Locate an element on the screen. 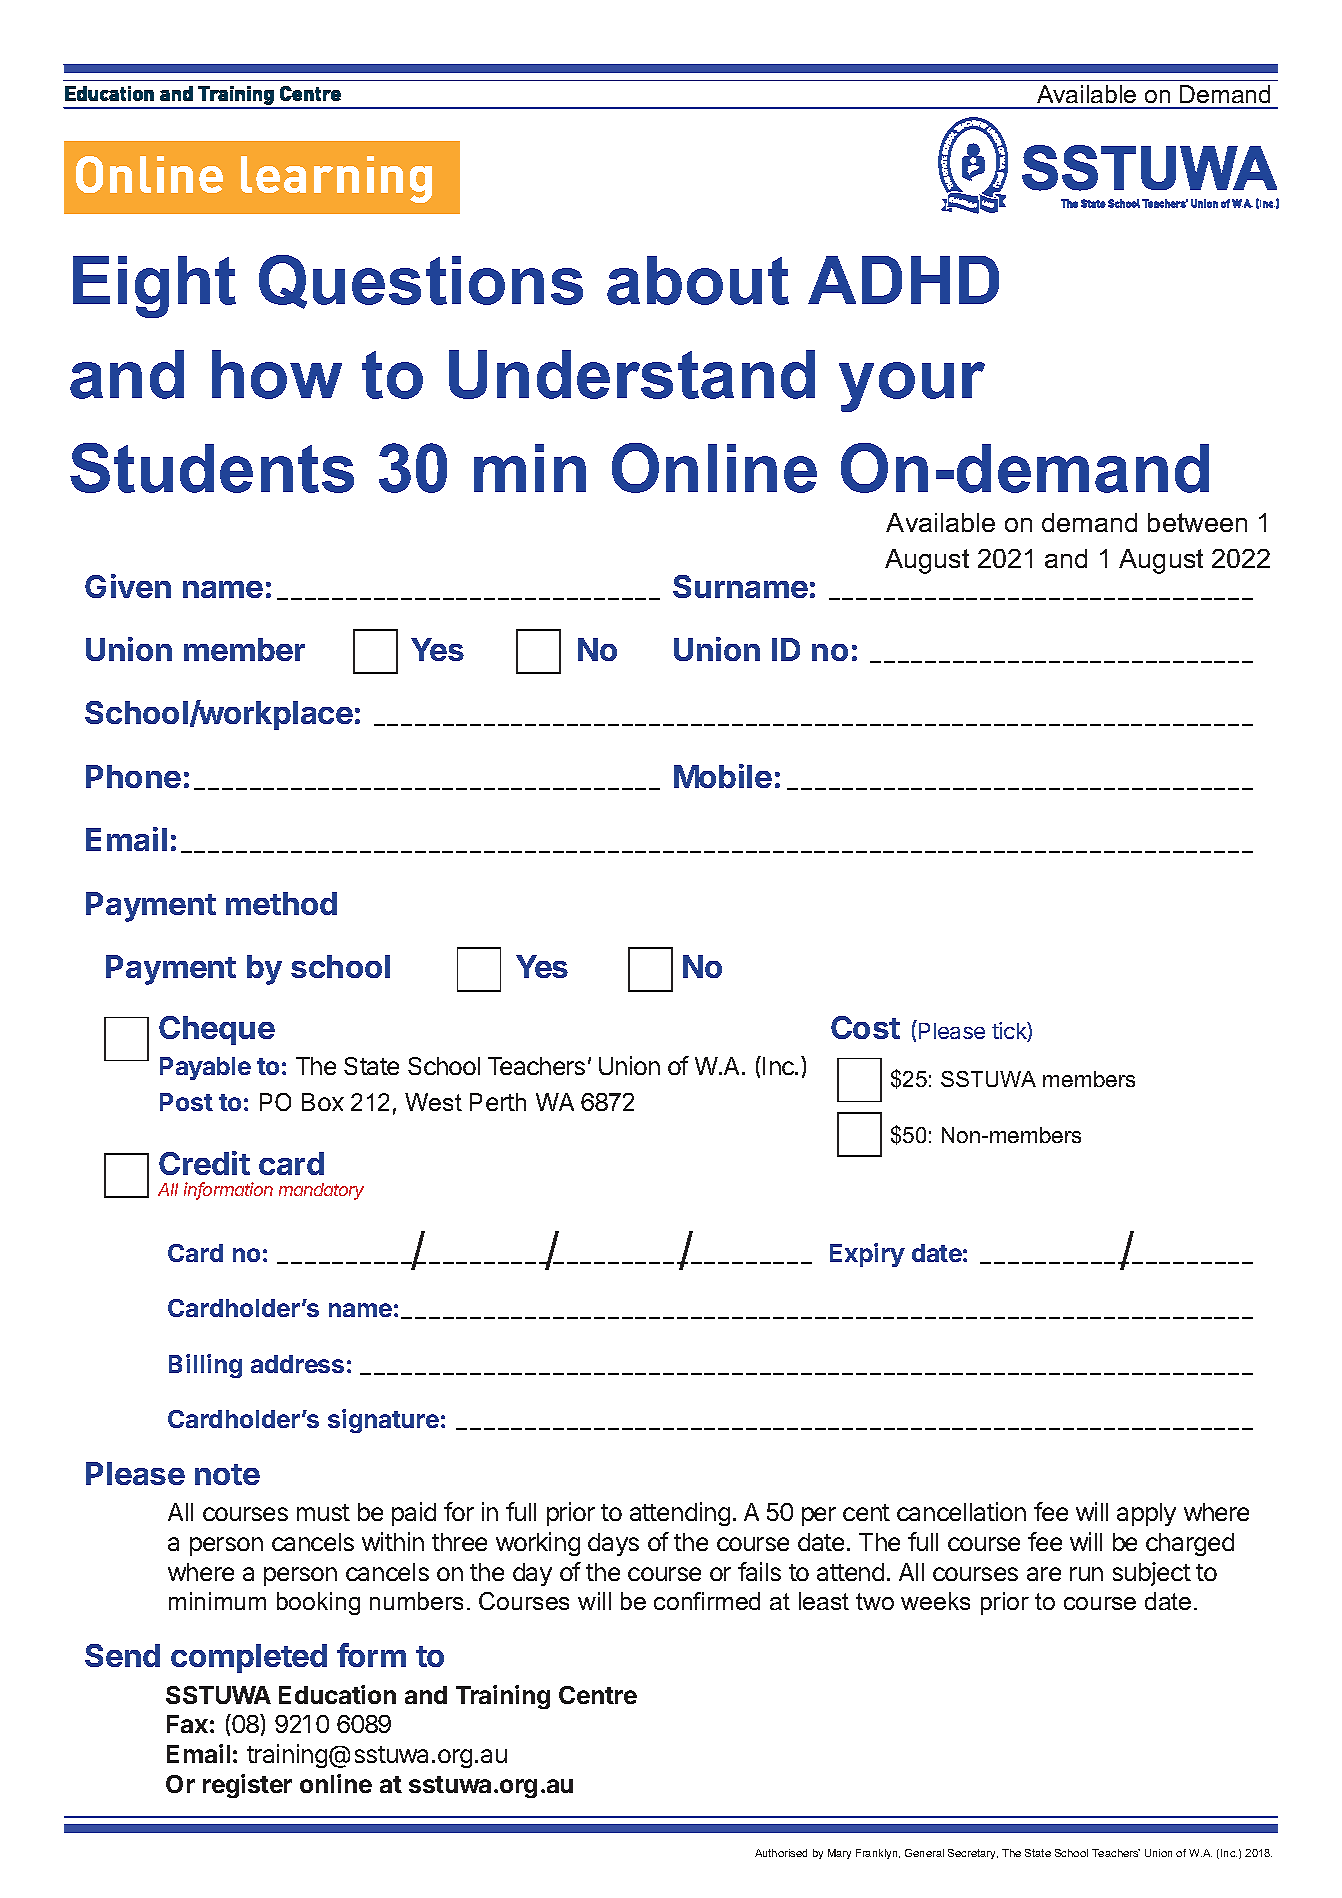  learning is located at coordinates (336, 179).
